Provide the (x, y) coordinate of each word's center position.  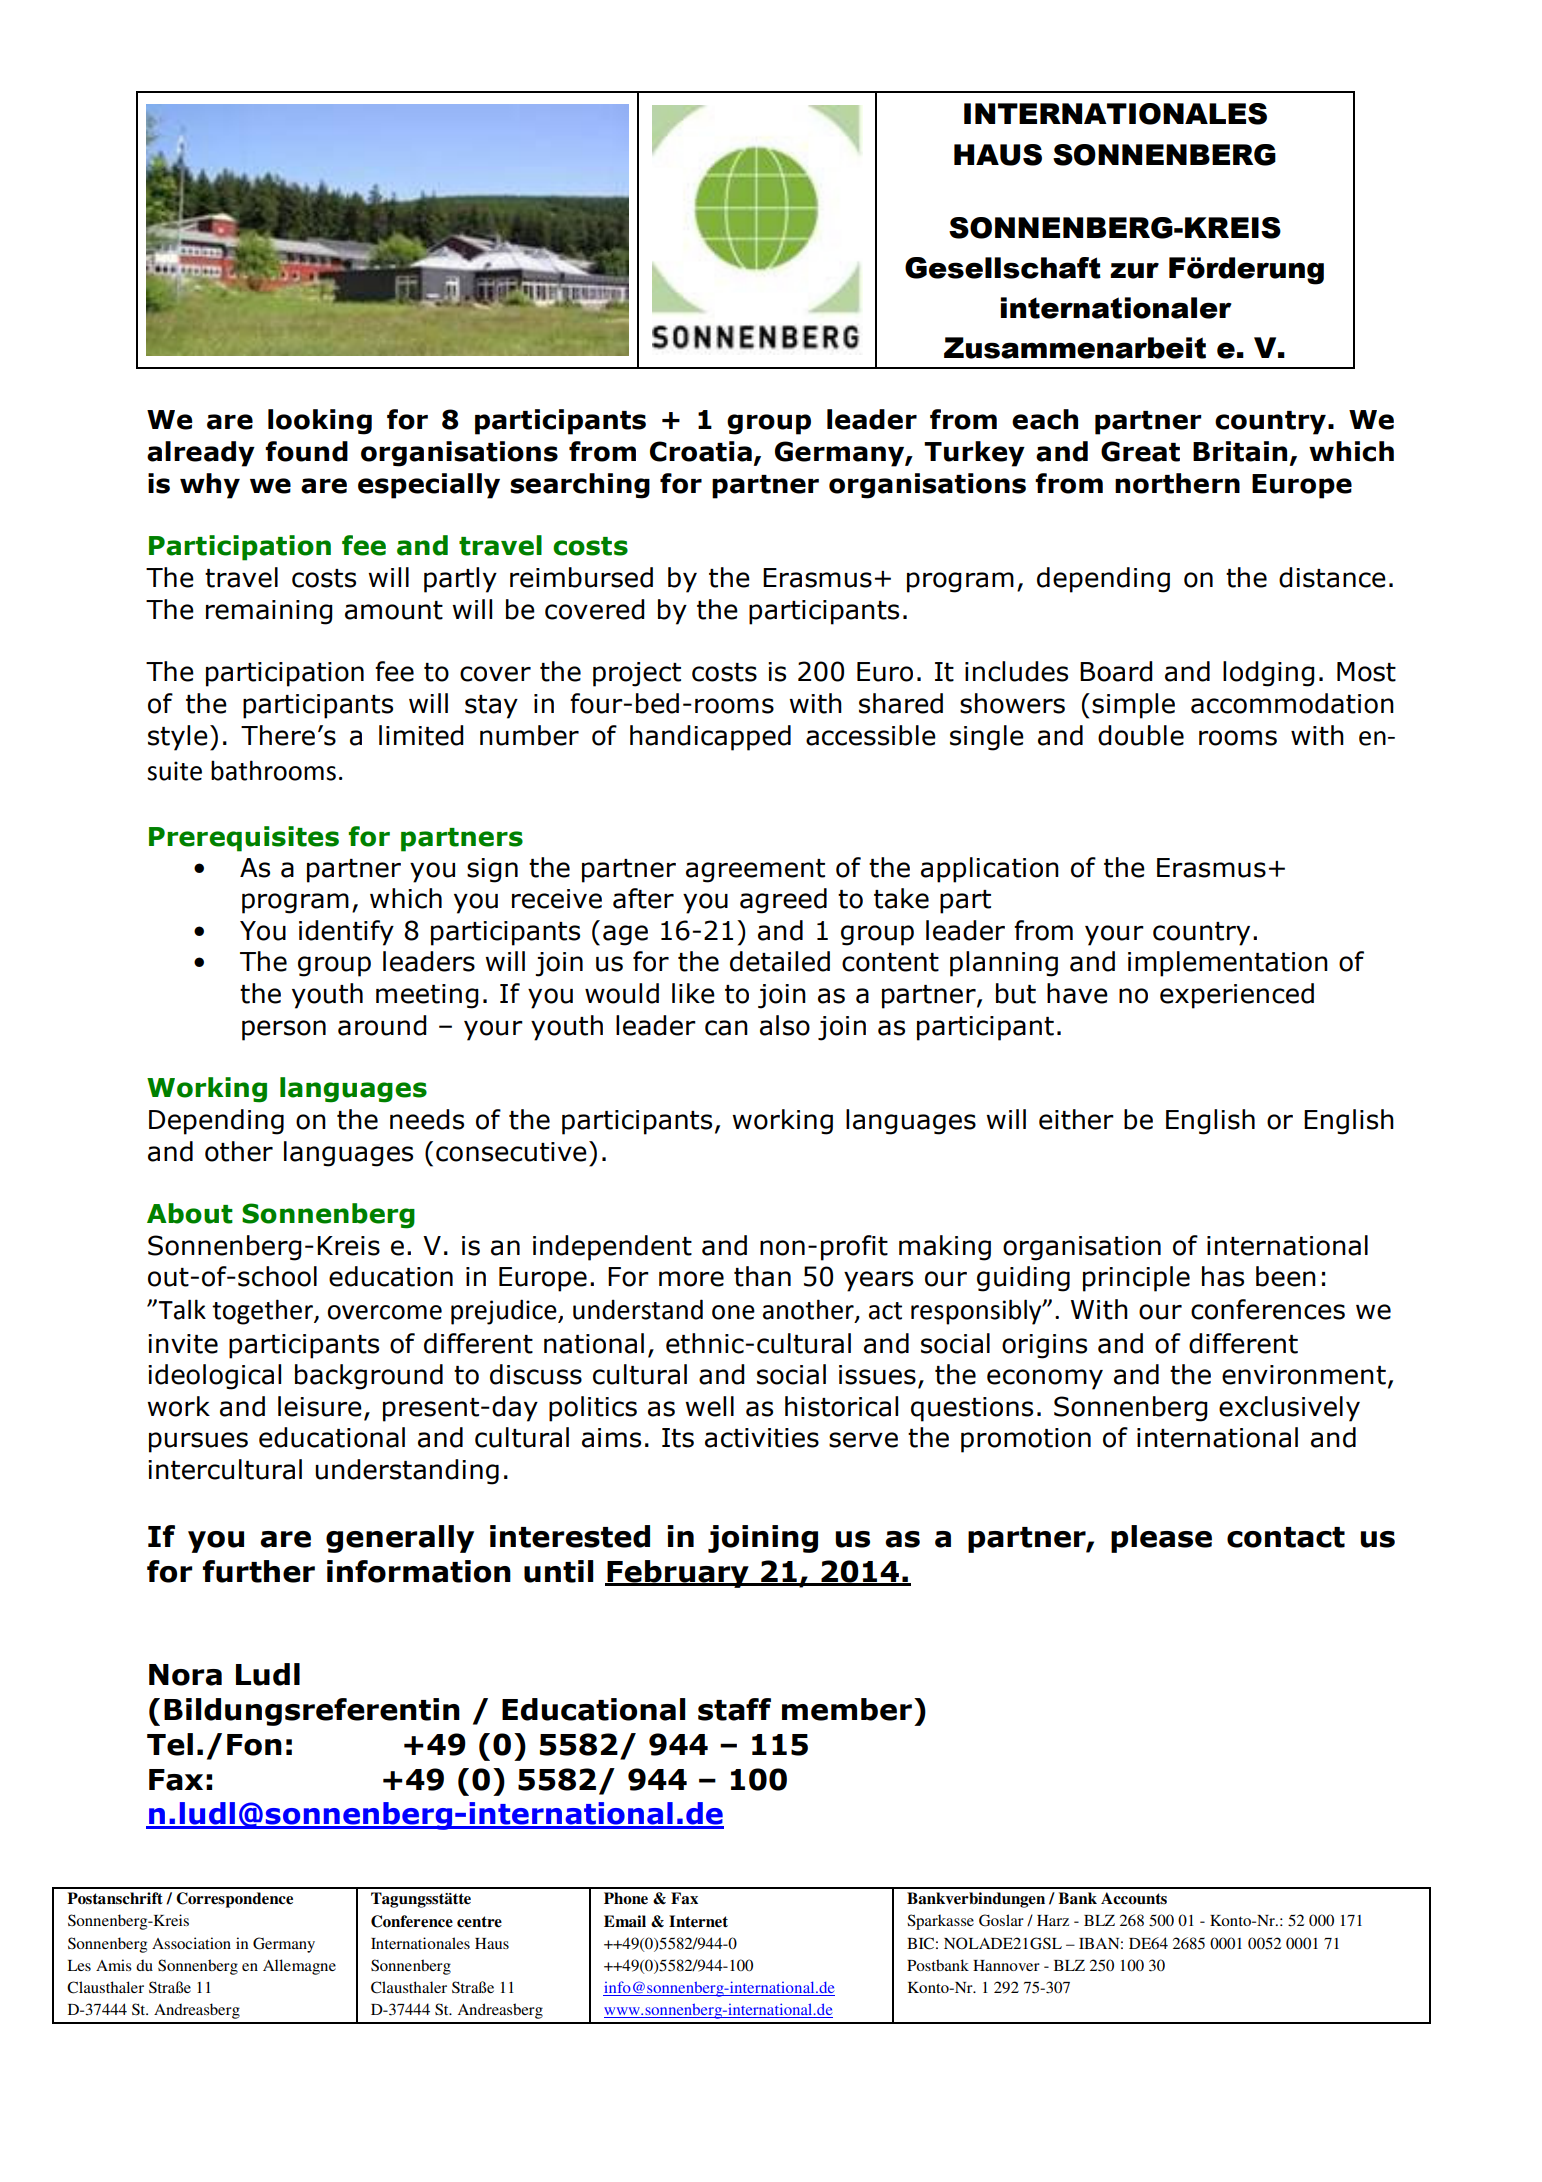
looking (320, 422)
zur (1134, 271)
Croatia (701, 451)
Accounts (1134, 1898)
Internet (698, 1921)
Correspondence (234, 1900)
